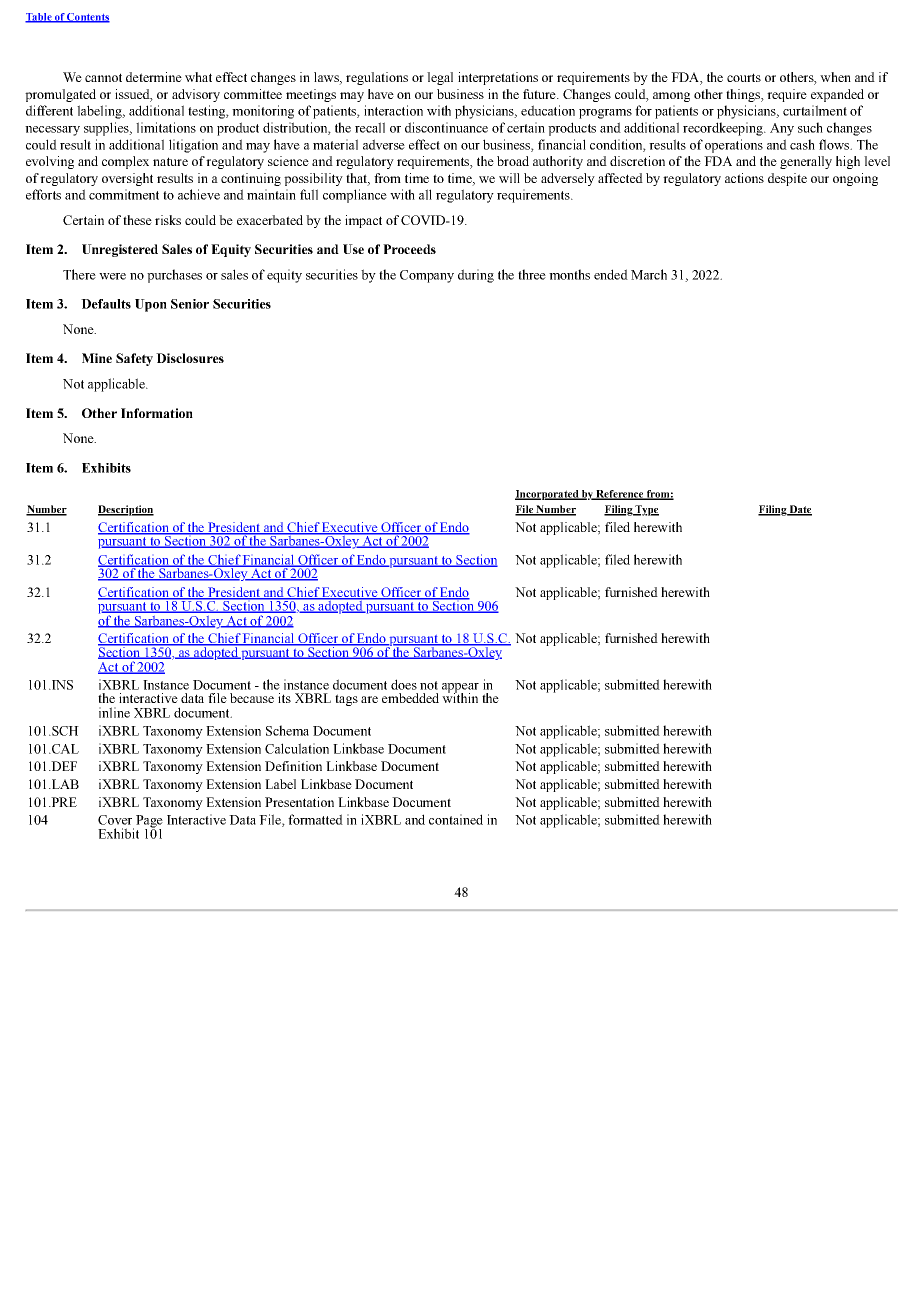  Describe the element at coordinates (410, 698) in the screenshot. I see `embedded` at that location.
